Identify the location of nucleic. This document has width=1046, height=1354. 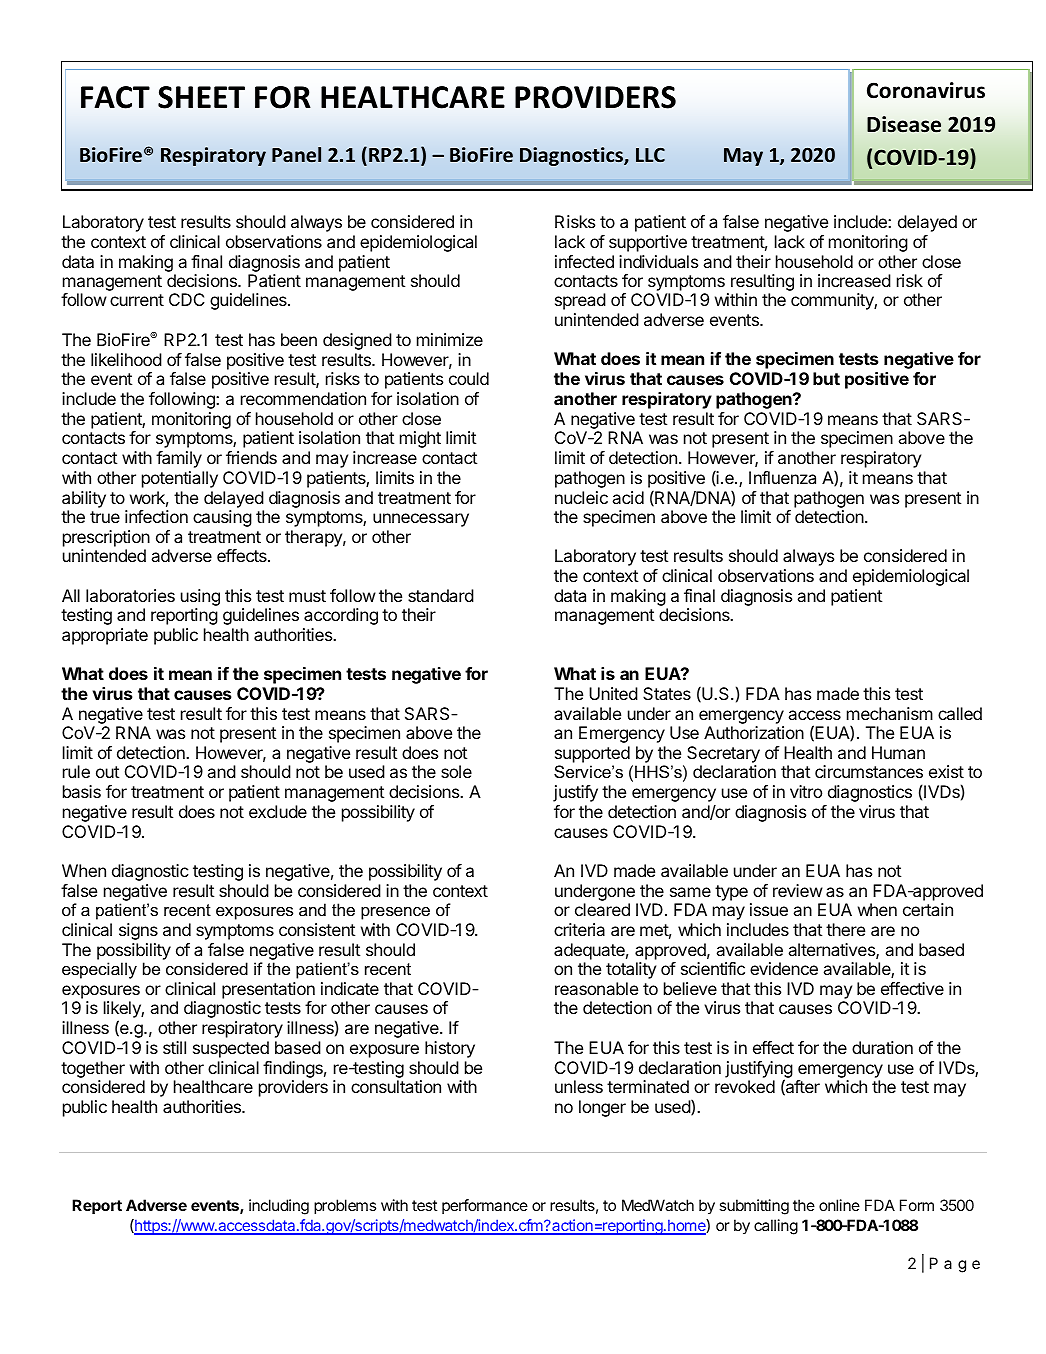
(581, 497).
